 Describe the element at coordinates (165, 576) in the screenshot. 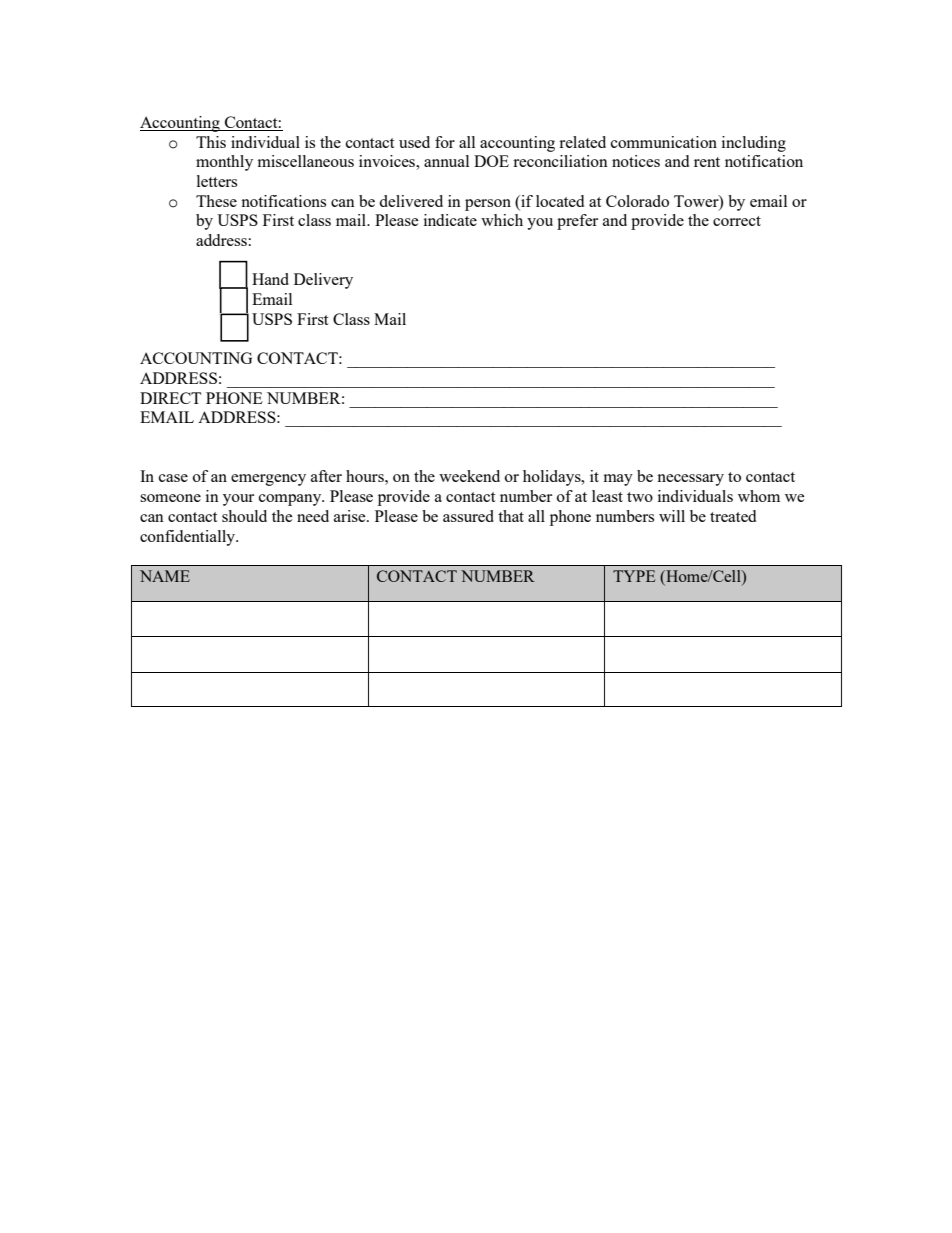

I see `NAME` at that location.
